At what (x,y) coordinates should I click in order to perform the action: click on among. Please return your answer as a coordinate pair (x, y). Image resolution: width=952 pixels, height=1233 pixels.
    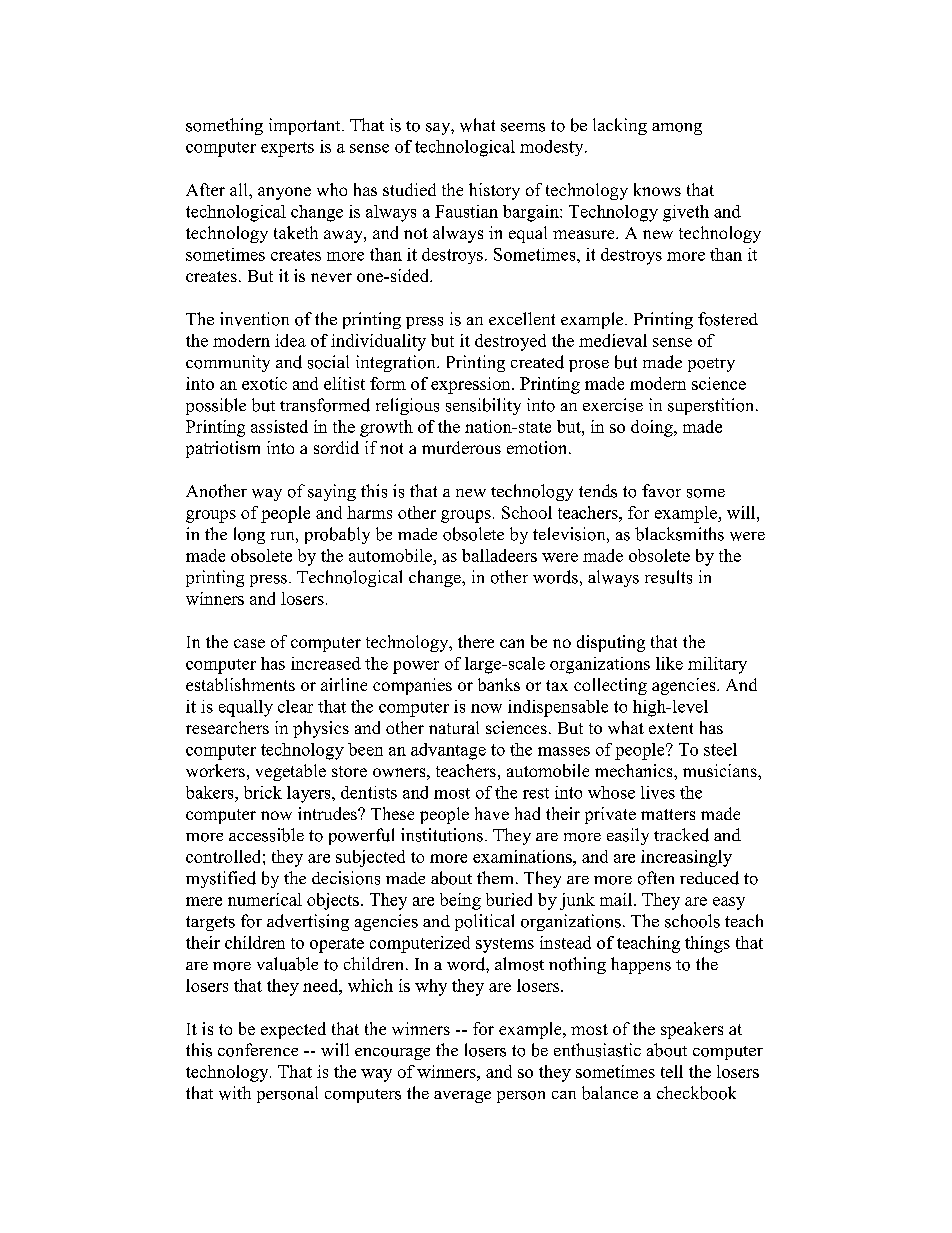
    Looking at the image, I should click on (677, 129).
